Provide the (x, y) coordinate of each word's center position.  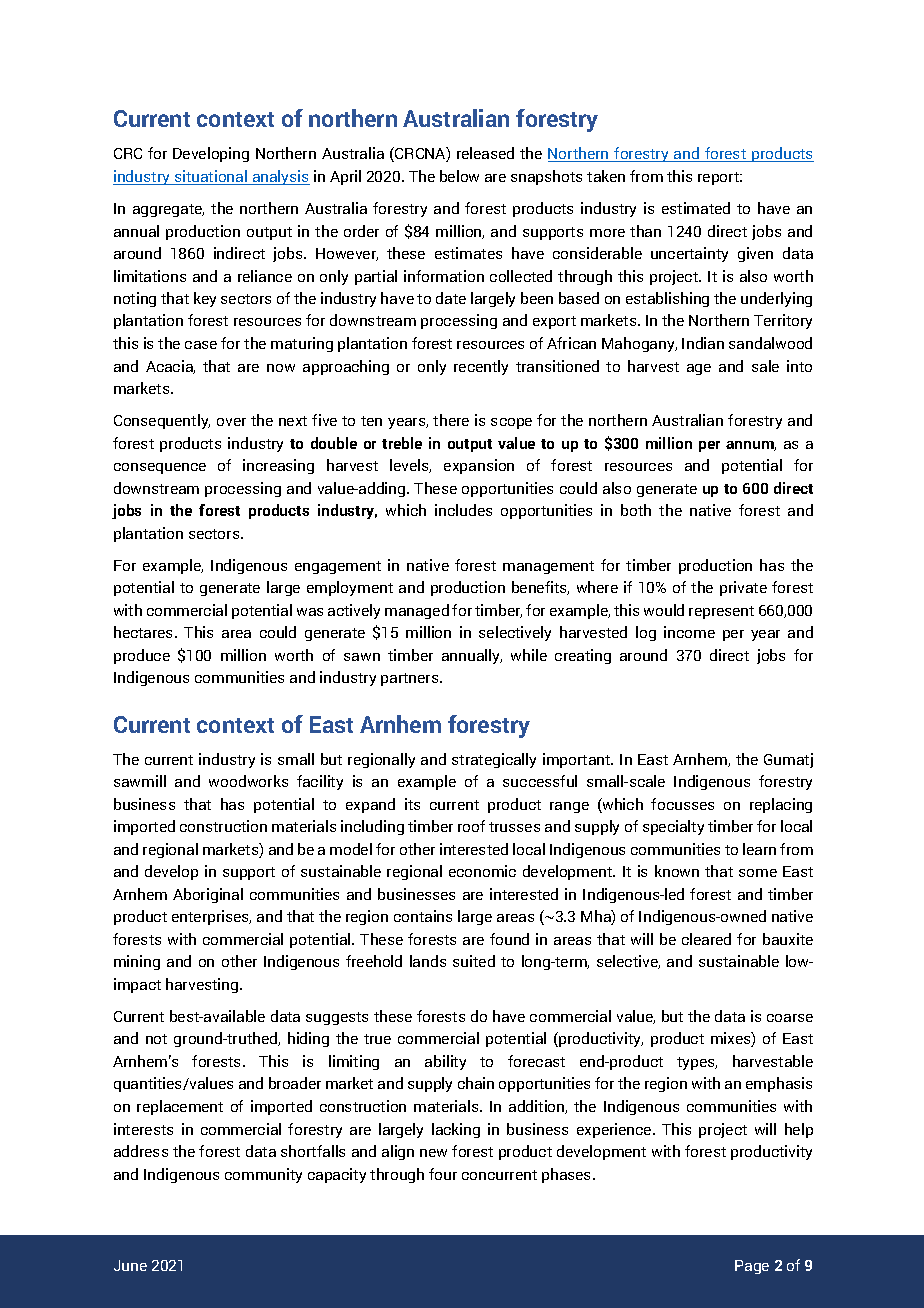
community (263, 1175)
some (758, 873)
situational (210, 177)
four (443, 1174)
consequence (160, 468)
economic (482, 871)
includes (463, 510)
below (459, 176)
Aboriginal (208, 895)
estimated (696, 208)
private (743, 588)
